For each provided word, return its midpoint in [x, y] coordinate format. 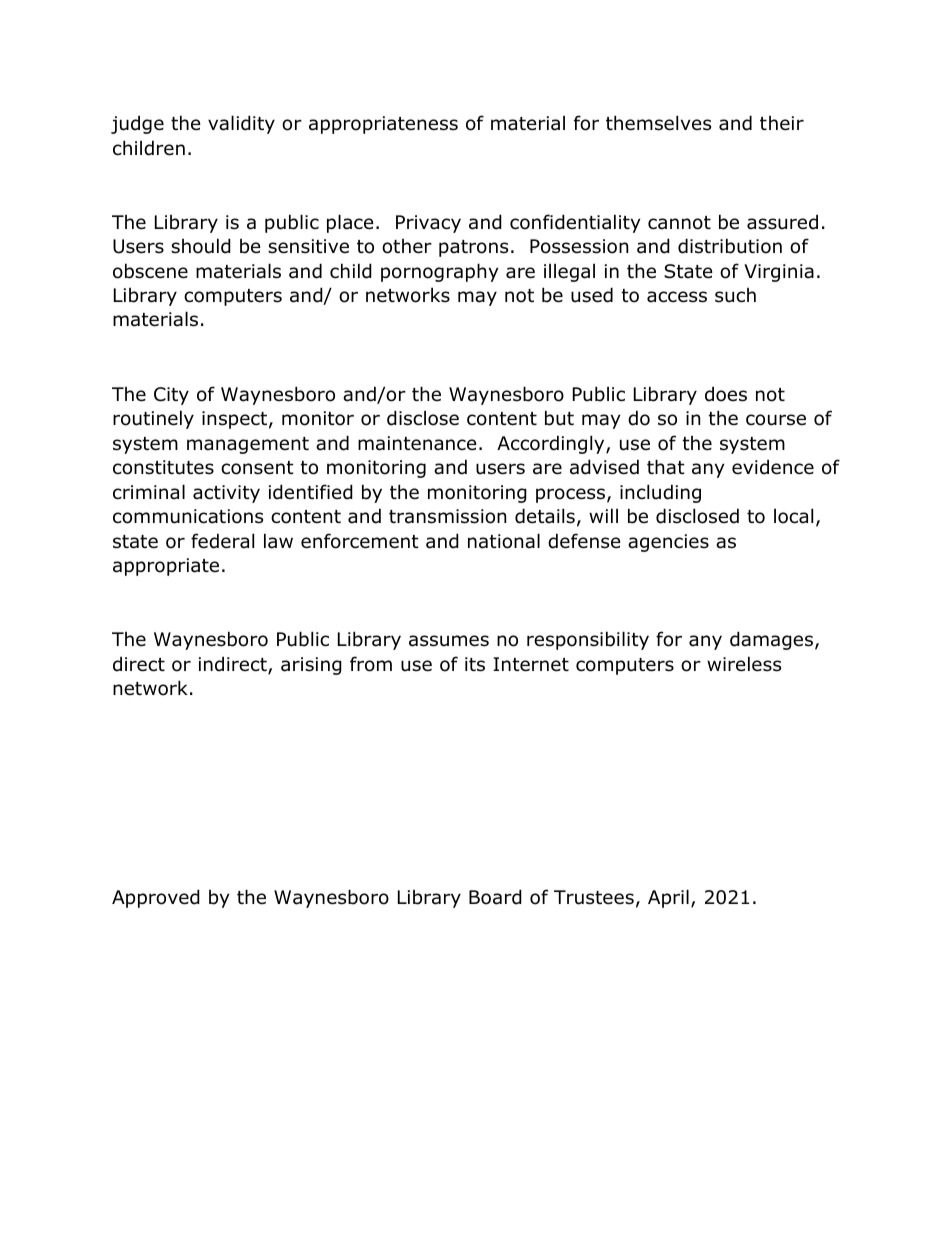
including [660, 493]
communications [188, 516]
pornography [440, 272]
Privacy [428, 224]
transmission [447, 516]
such [735, 295]
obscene [150, 271]
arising [311, 666]
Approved [156, 898]
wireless [744, 664]
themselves [658, 123]
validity [241, 124]
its [475, 664]
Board [495, 897]
